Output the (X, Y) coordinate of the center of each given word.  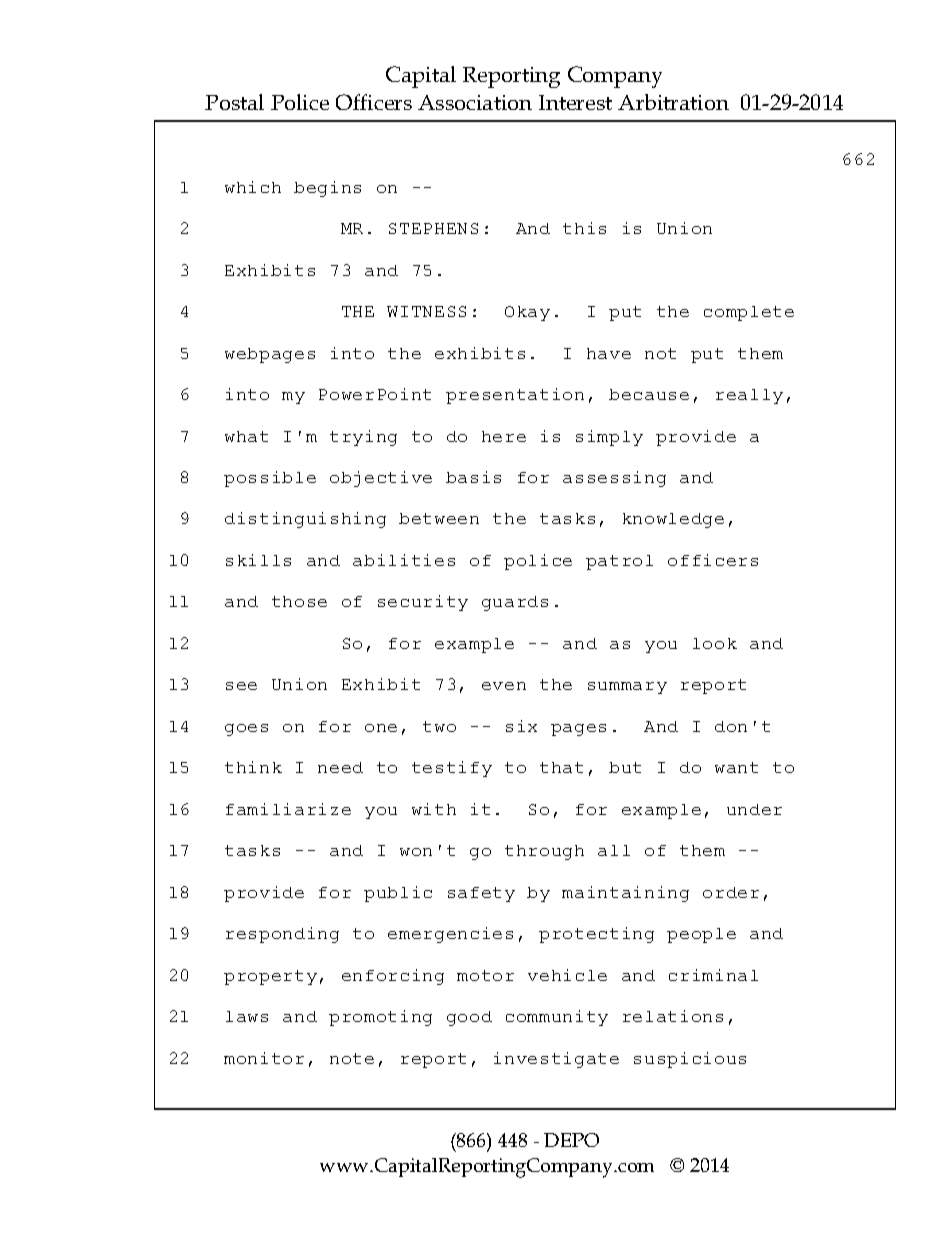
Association (475, 102)
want (736, 767)
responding (282, 935)
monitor (264, 1058)
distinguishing (305, 520)
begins (327, 189)
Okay (527, 313)
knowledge (673, 520)
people (701, 935)
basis (473, 477)
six (521, 726)
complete (749, 313)
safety (481, 894)
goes (246, 730)
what (246, 436)
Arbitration (673, 102)
